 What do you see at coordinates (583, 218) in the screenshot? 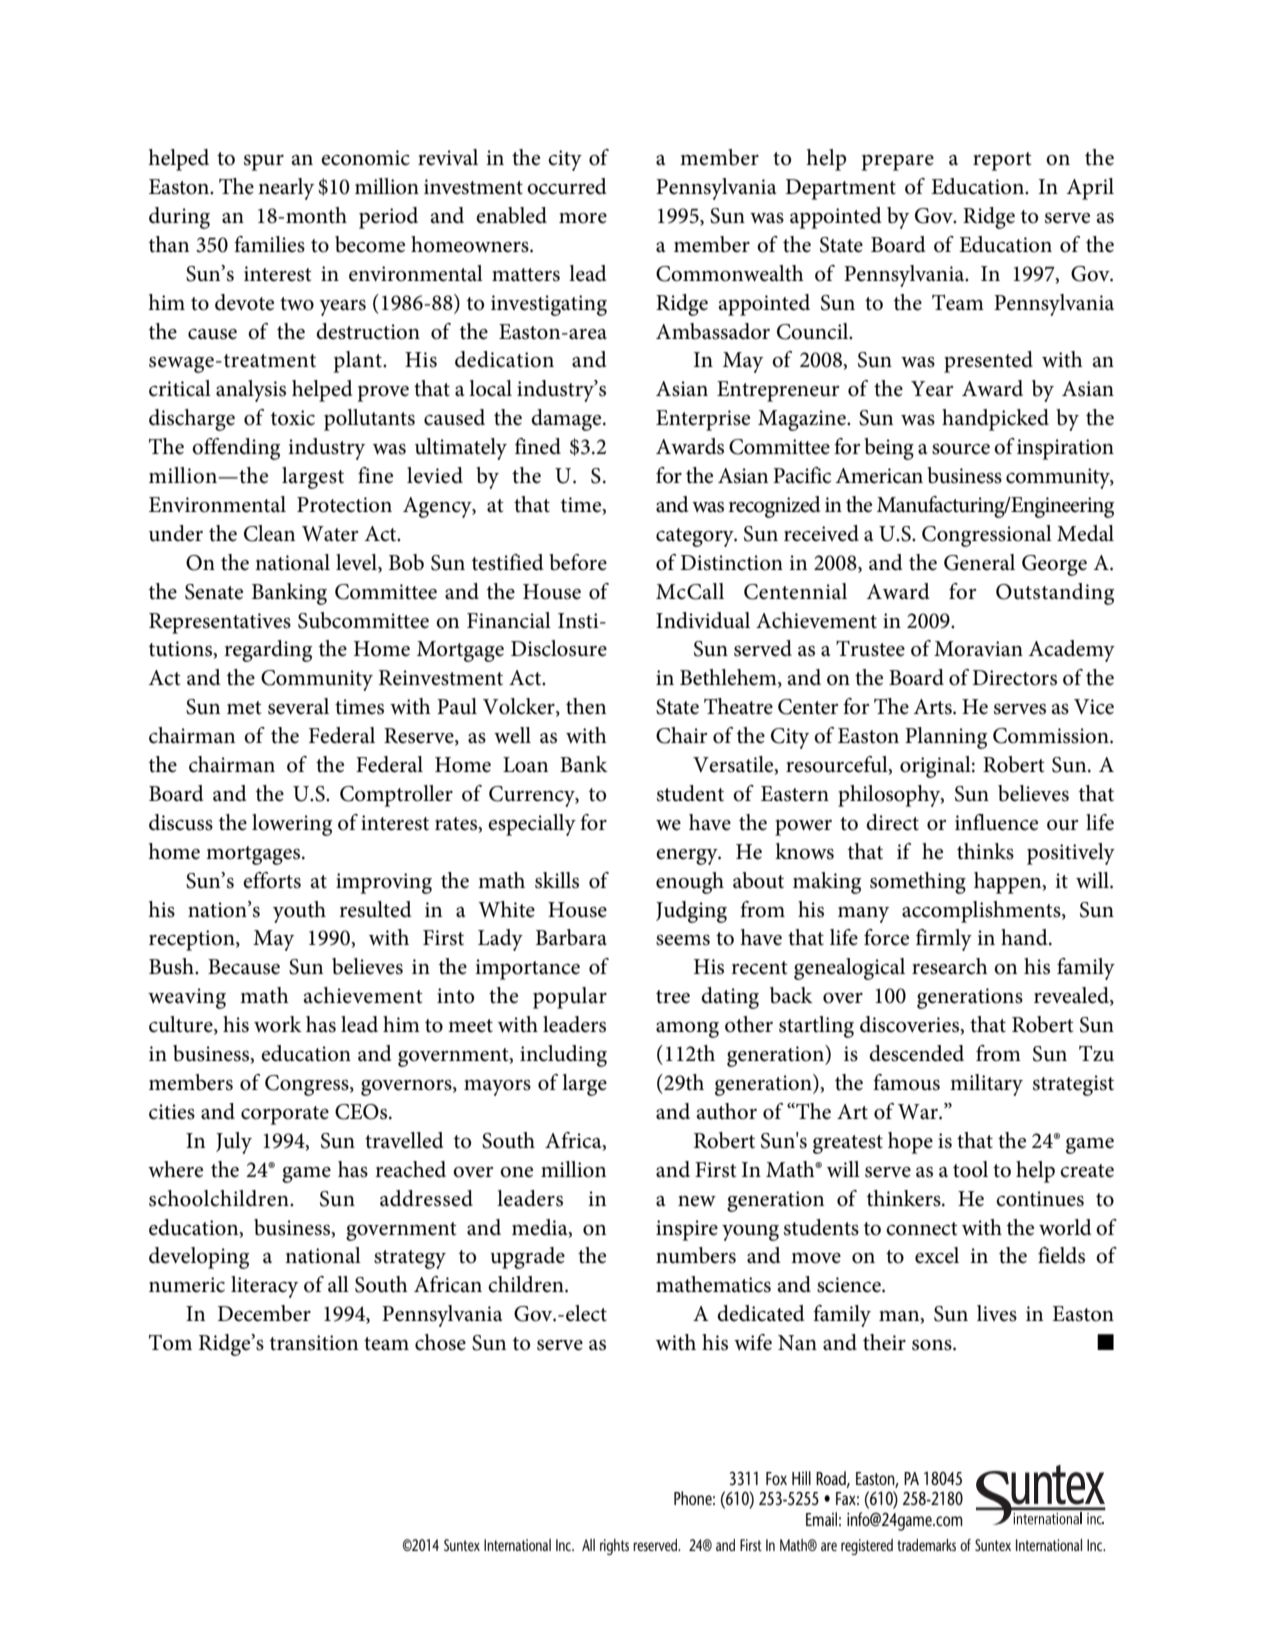
I see `more` at bounding box center [583, 218].
